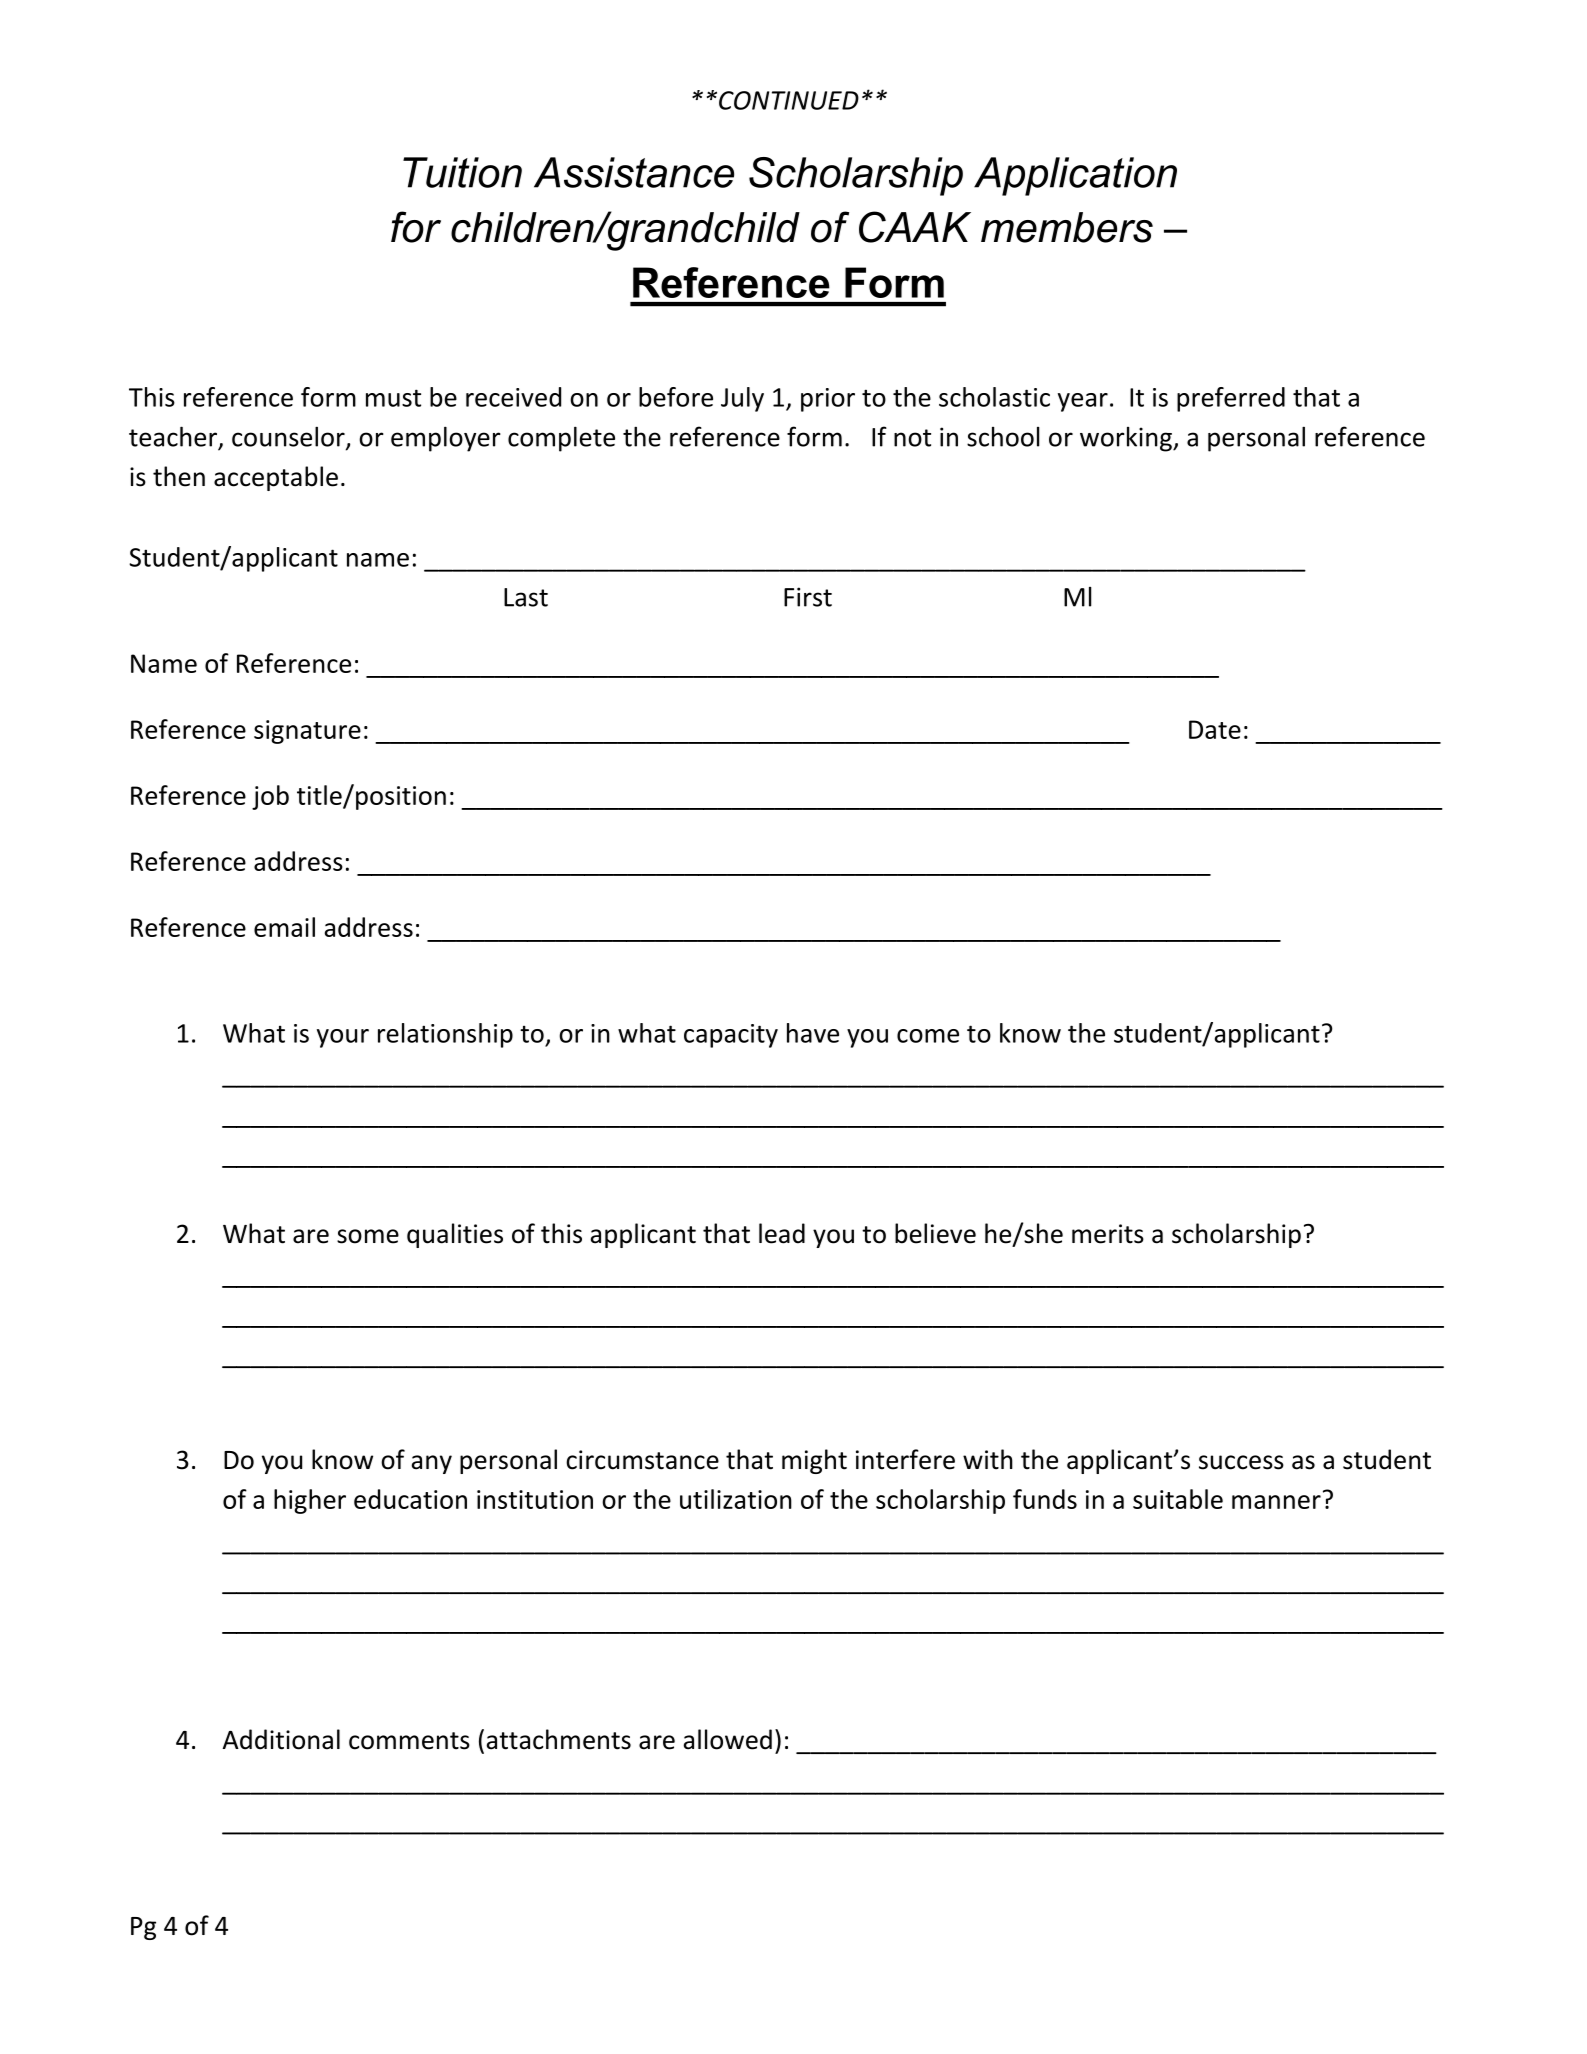 The image size is (1587, 2054). Describe the element at coordinates (1108, 1234) in the page. I see `merits` at that location.
